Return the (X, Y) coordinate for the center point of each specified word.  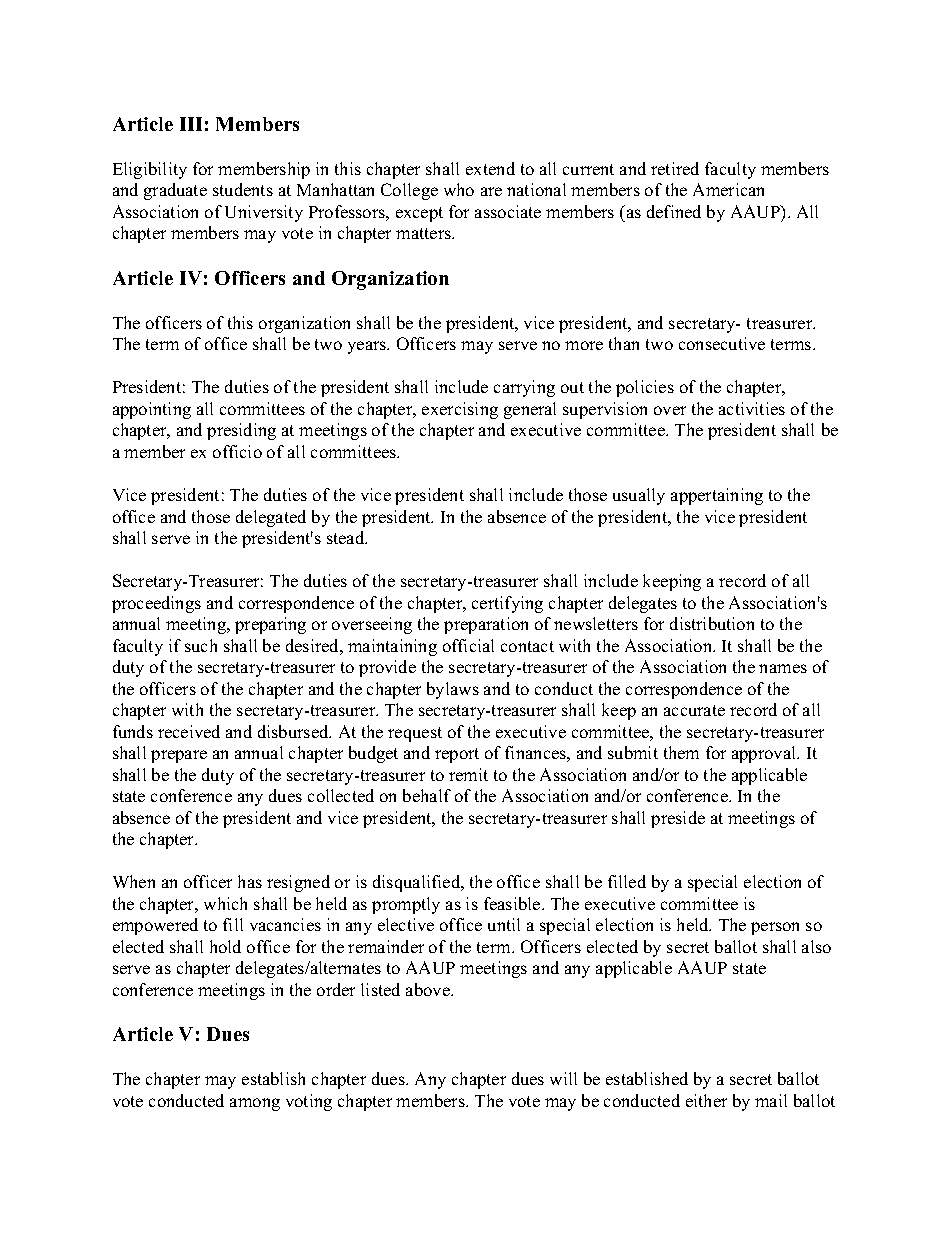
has (250, 881)
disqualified (418, 883)
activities (752, 408)
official (468, 645)
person (775, 928)
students (243, 189)
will (563, 1078)
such (201, 645)
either (706, 1100)
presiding (241, 431)
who (459, 189)
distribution (712, 623)
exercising (460, 410)
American (728, 189)
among (255, 1104)
